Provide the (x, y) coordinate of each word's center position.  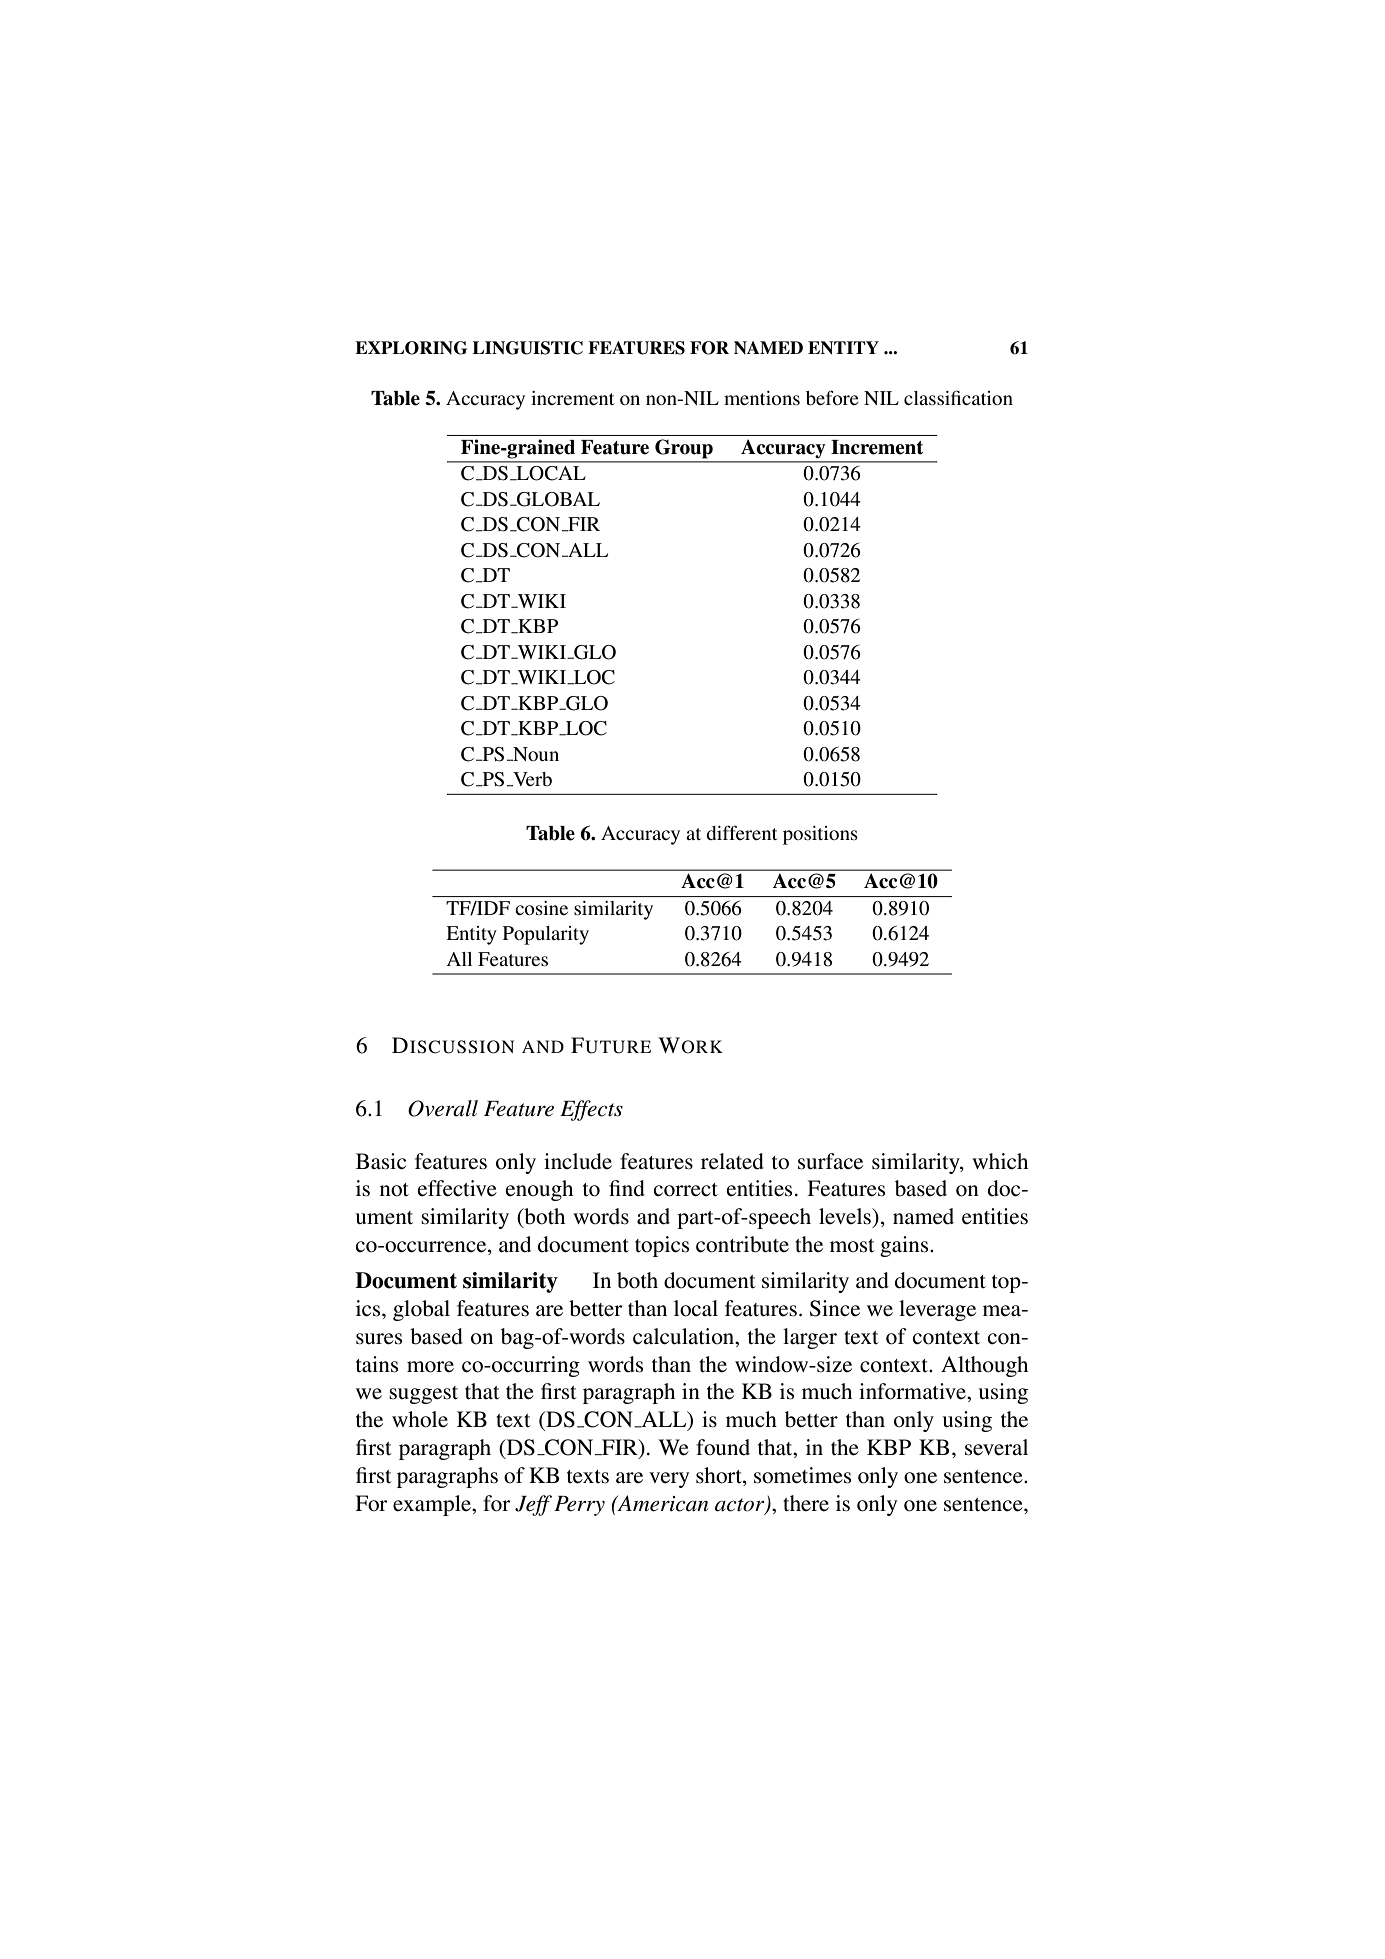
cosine (541, 908)
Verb (531, 779)
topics (662, 1246)
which (1000, 1161)
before (832, 398)
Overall (443, 1108)
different (741, 832)
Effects (591, 1110)
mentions (762, 398)
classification (958, 397)
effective (457, 1188)
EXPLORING (411, 348)
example (433, 1505)
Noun (535, 754)
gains (905, 1246)
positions (820, 835)
